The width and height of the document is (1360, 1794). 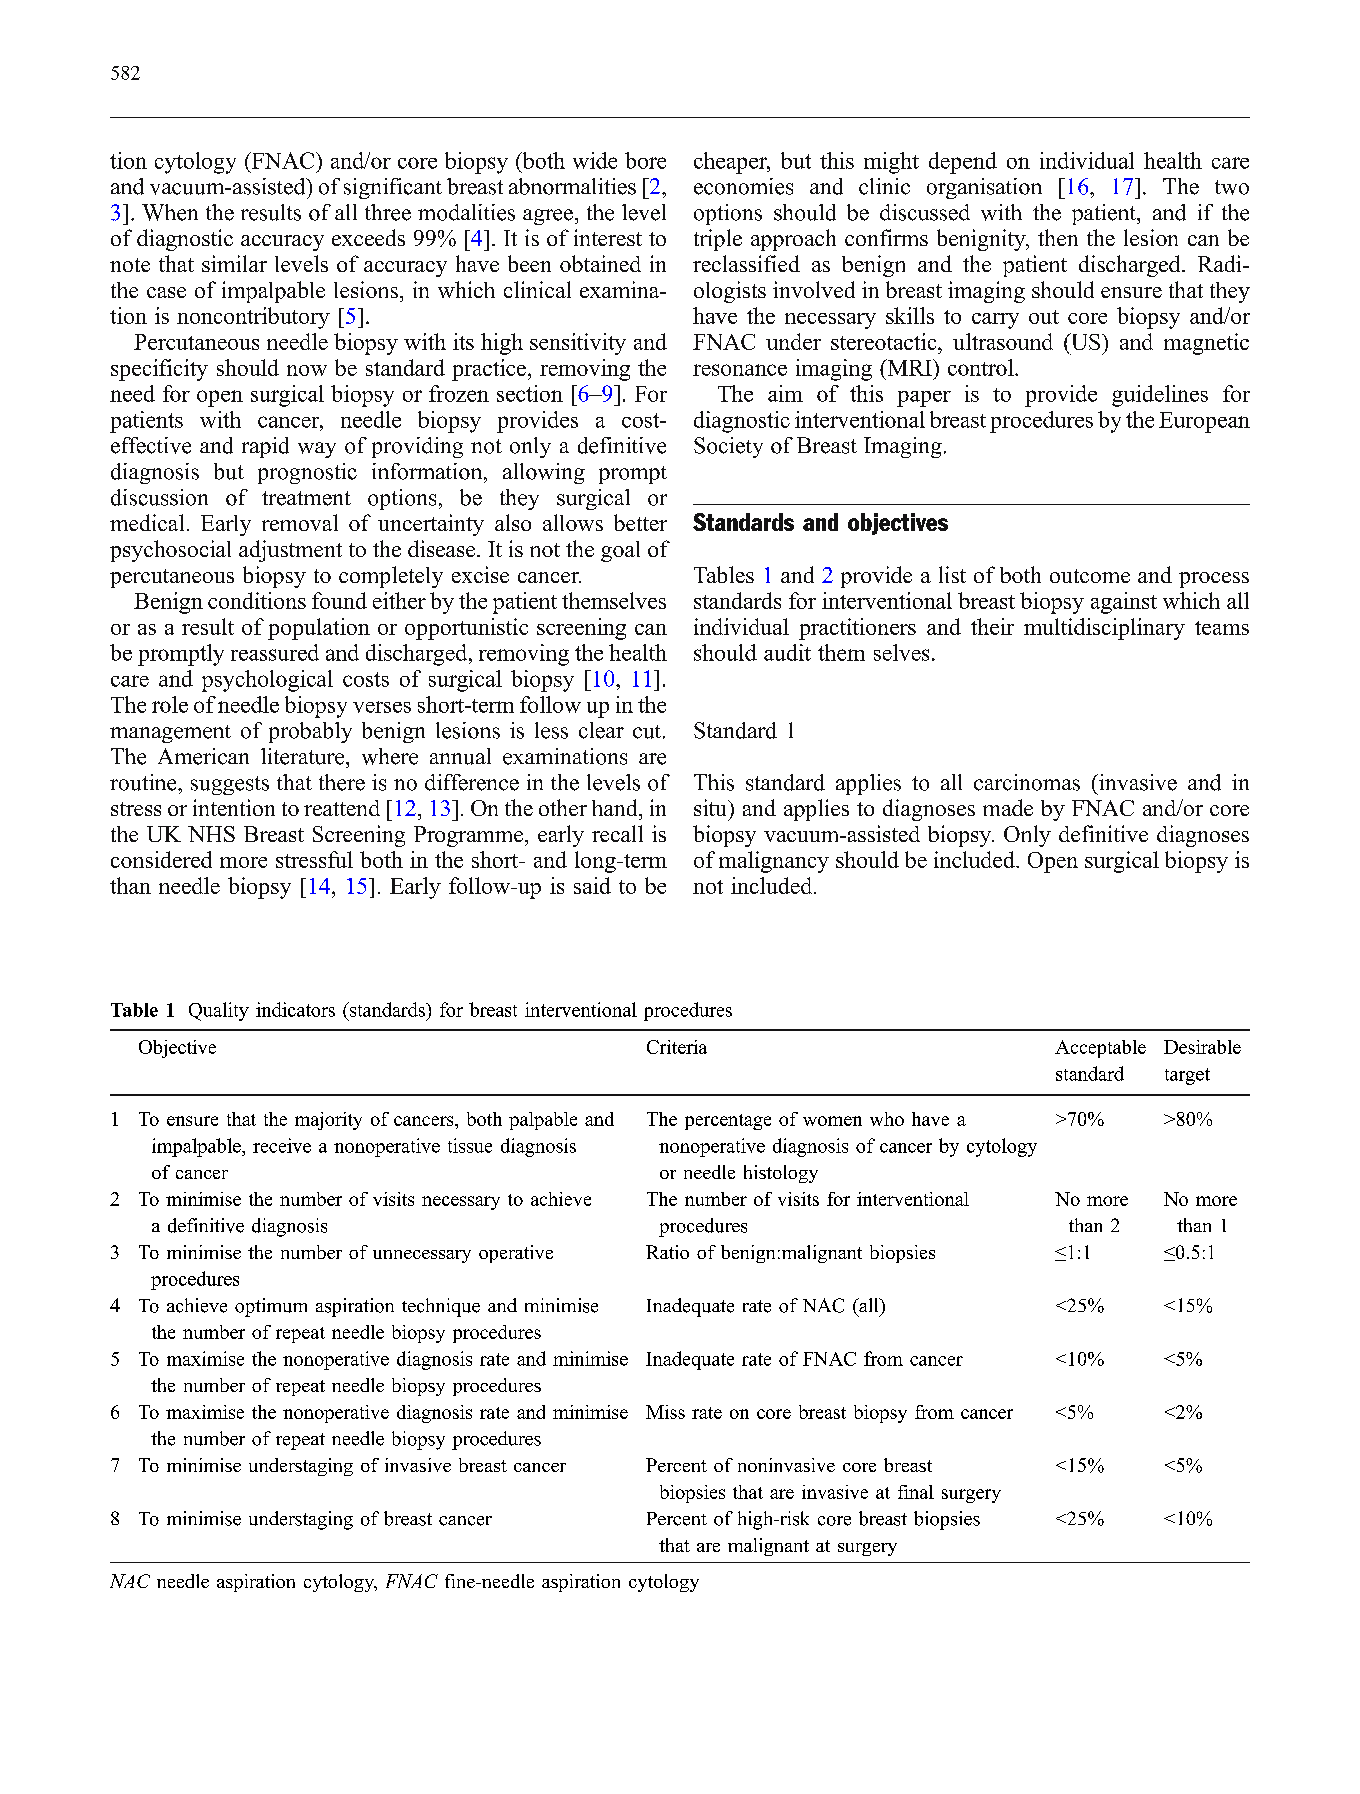 I want to click on reassured, so click(x=275, y=652).
